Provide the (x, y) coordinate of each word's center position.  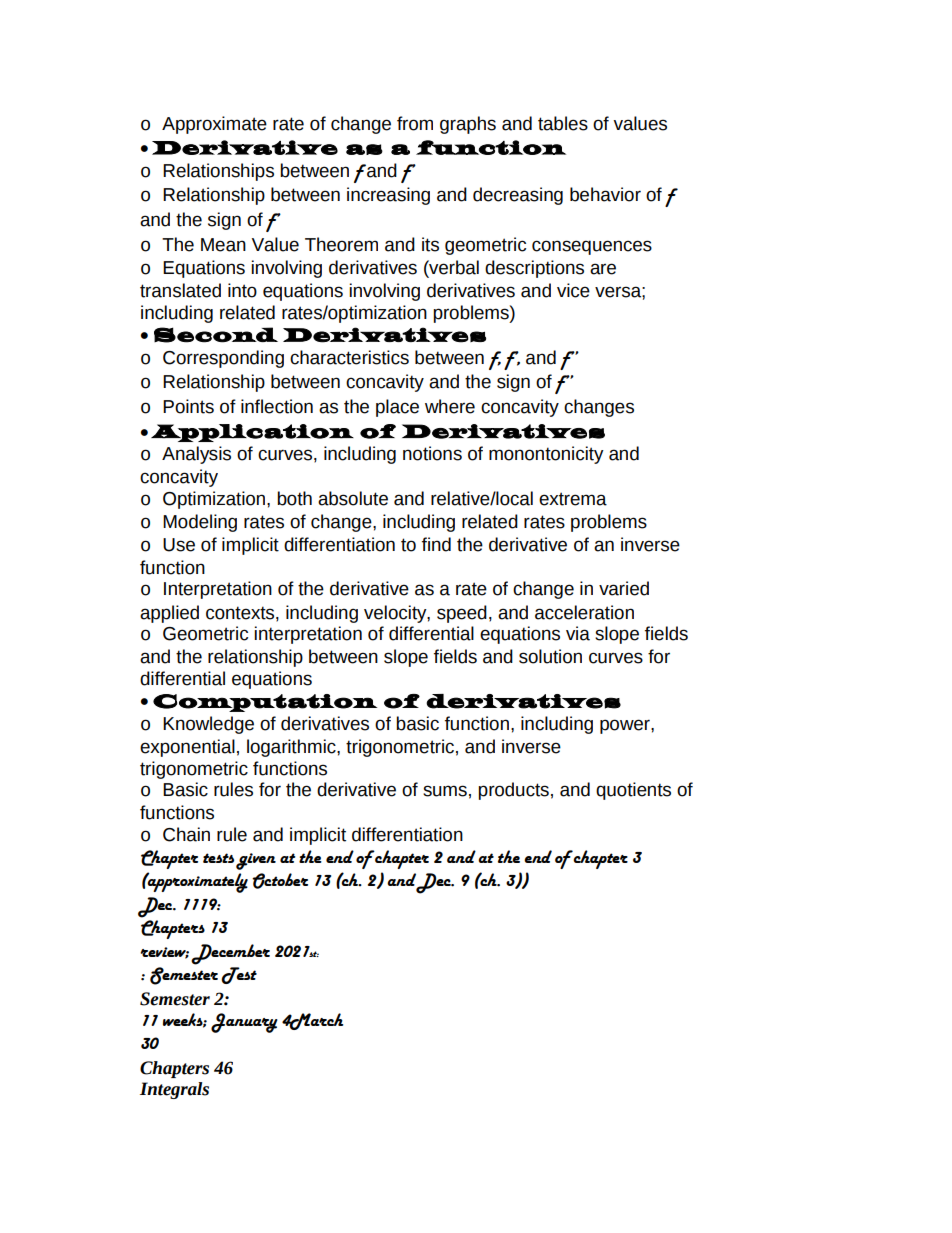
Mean (223, 245)
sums (445, 791)
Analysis (196, 455)
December (230, 954)
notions (432, 453)
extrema (573, 499)
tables (563, 123)
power (626, 726)
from (415, 123)
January (244, 1023)
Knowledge (208, 725)
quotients (633, 791)
